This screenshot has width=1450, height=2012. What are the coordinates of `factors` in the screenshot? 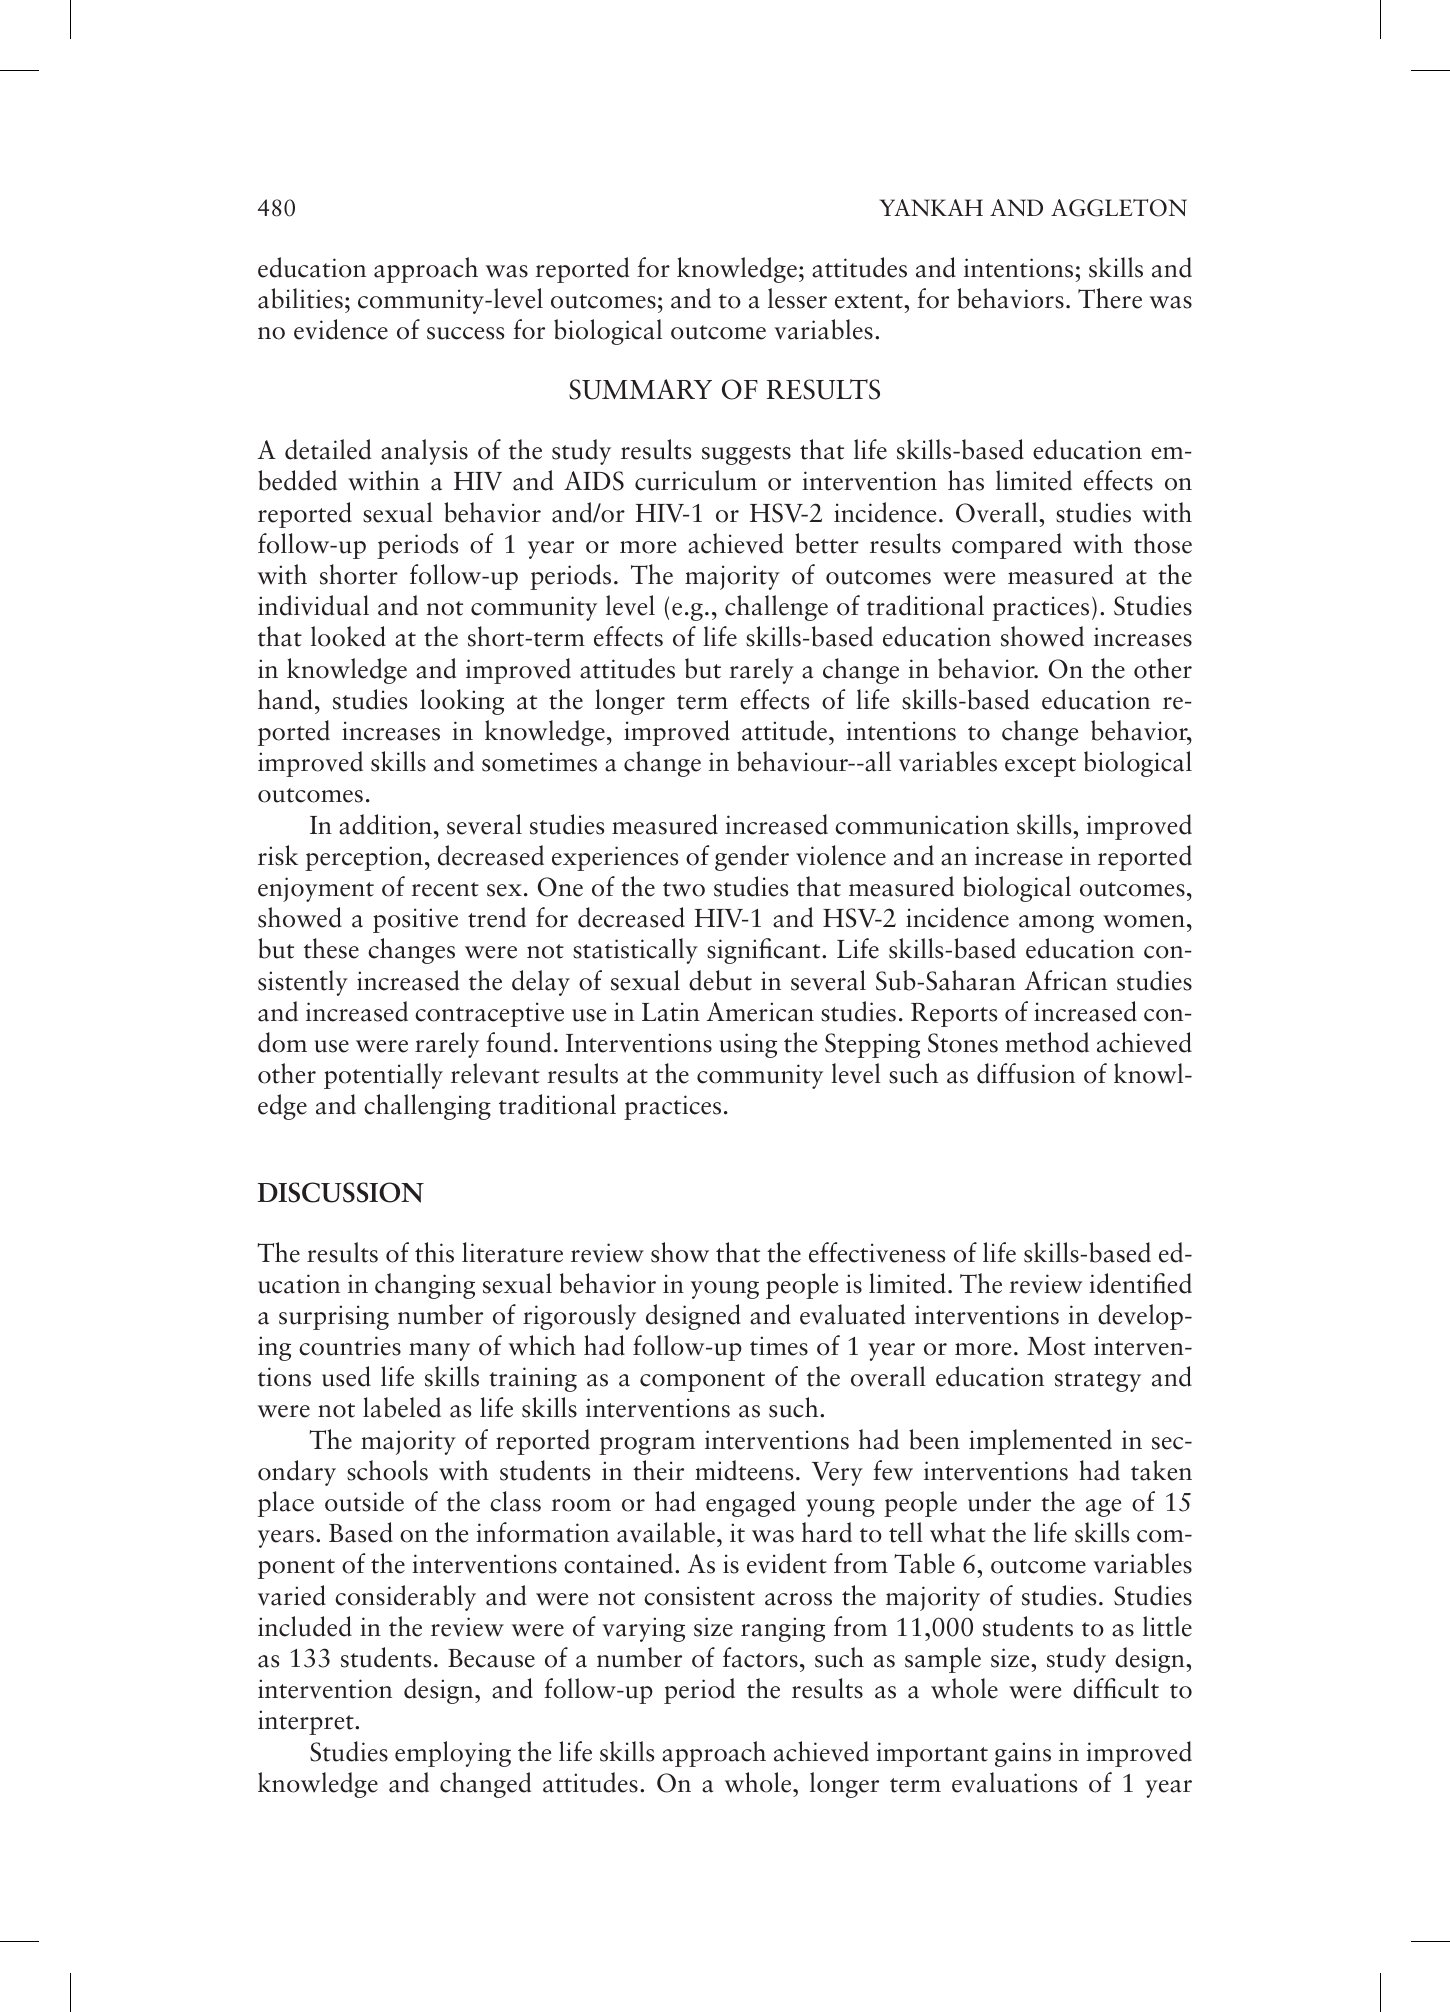 It's located at (760, 1657).
